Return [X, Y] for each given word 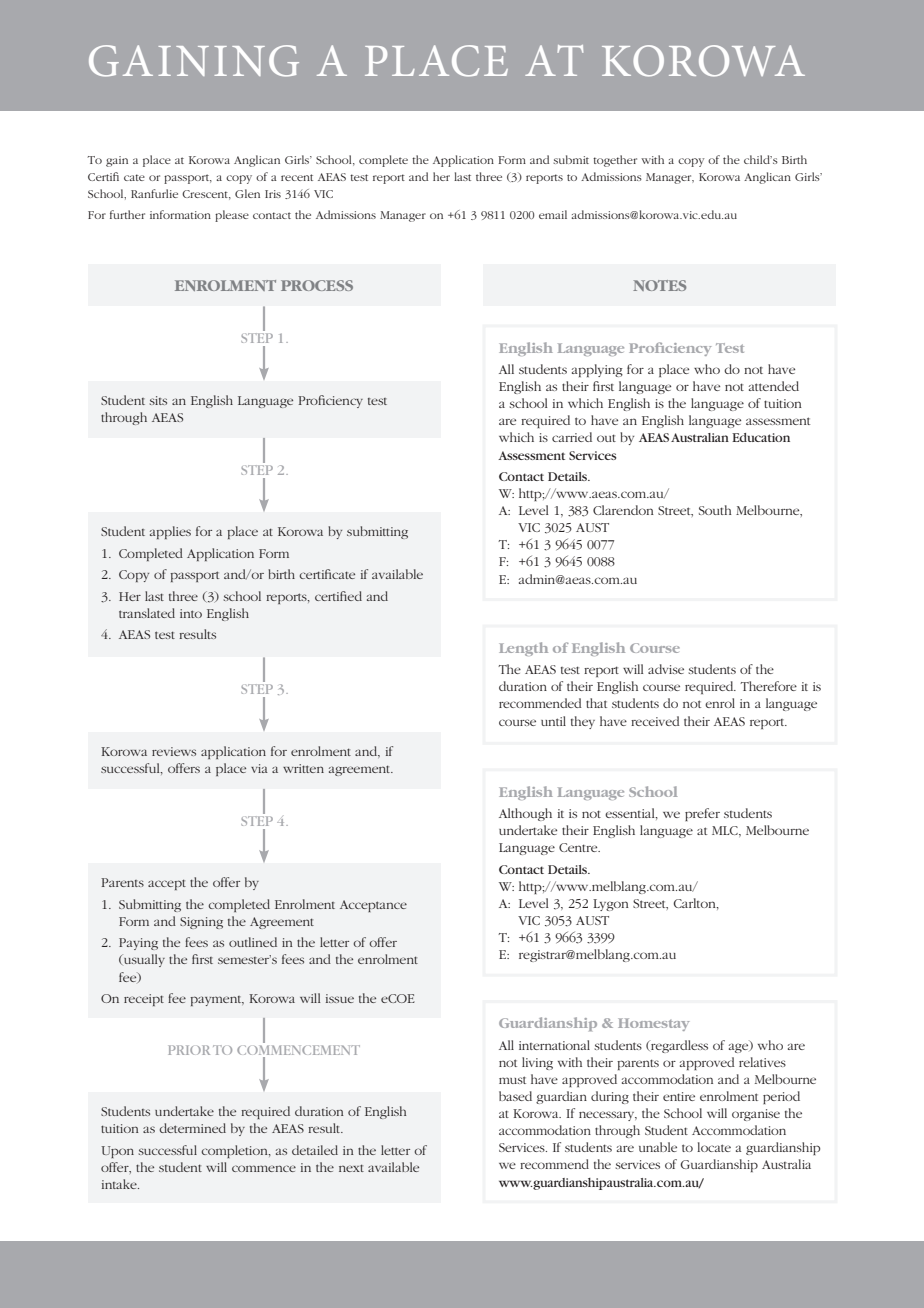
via [259, 768]
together [615, 161]
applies [170, 532]
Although [525, 814]
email [553, 214]
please [232, 216]
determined [192, 1128]
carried [572, 437]
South [715, 510]
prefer [702, 814]
